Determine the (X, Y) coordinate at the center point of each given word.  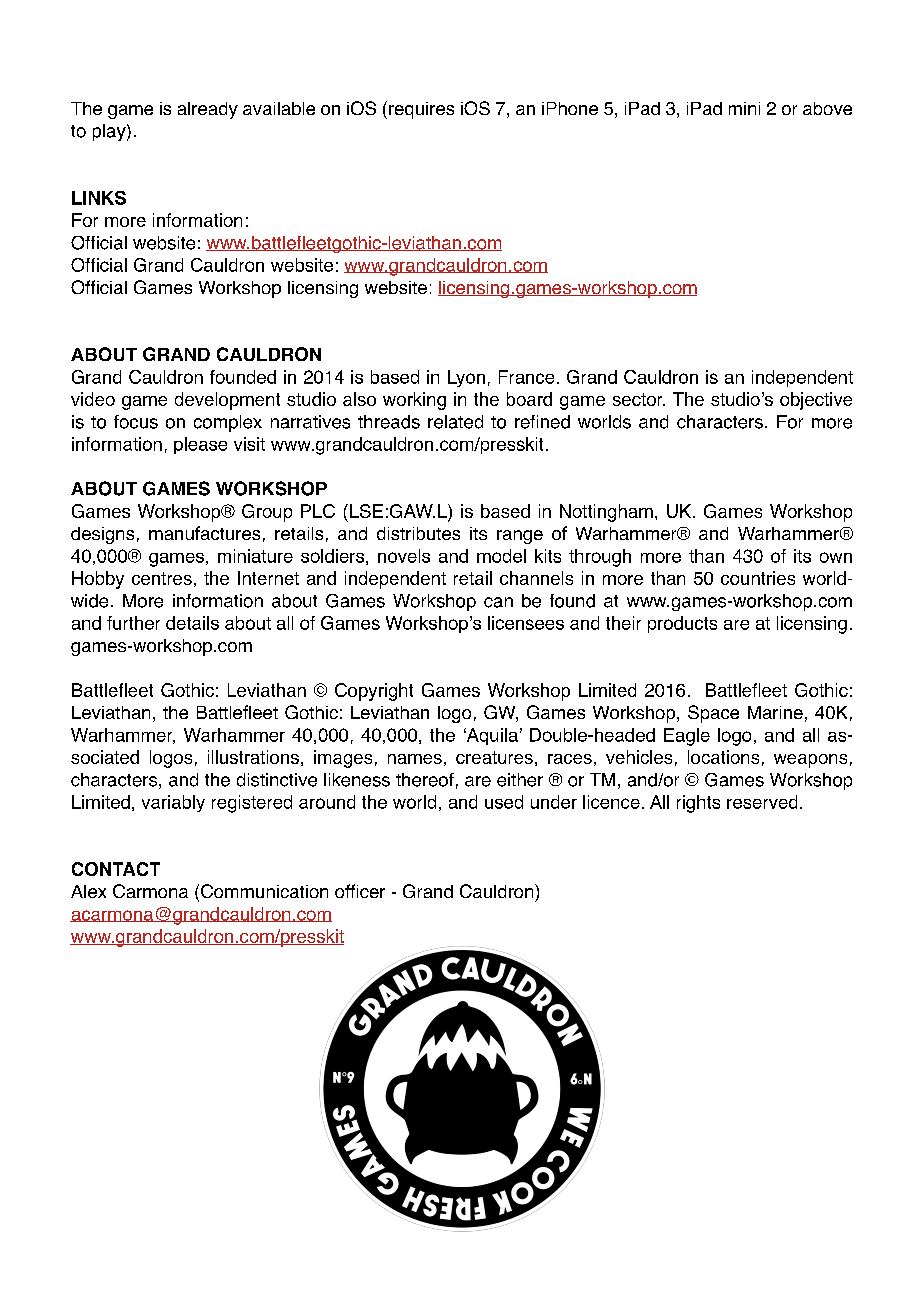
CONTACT (116, 869)
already (208, 110)
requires (421, 110)
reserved (762, 802)
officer (360, 891)
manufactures (204, 533)
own (836, 557)
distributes (418, 533)
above (827, 108)
